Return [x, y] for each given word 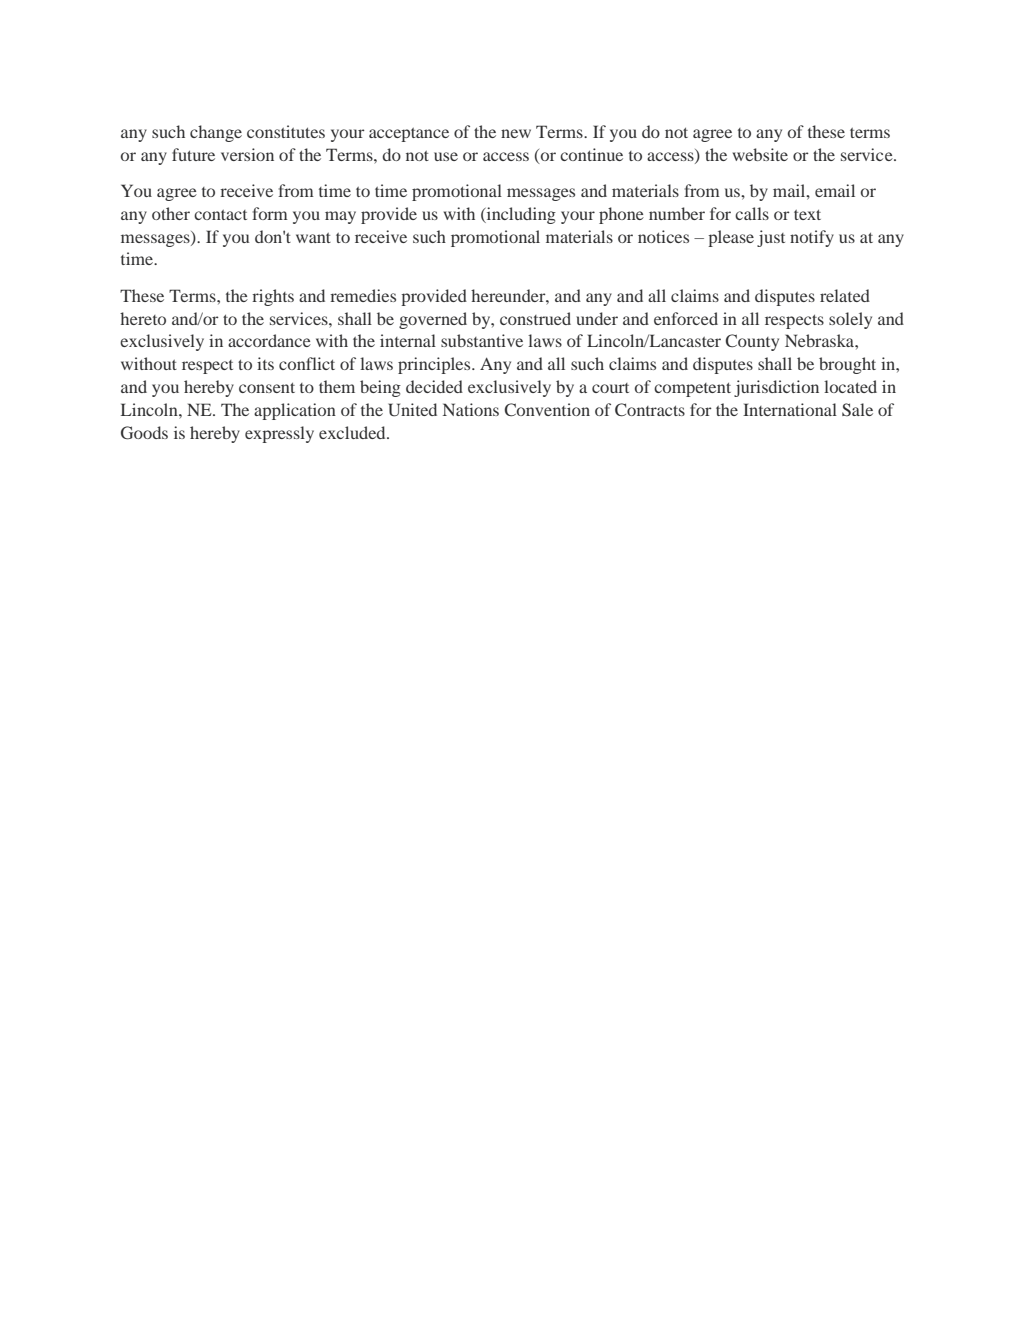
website [760, 154]
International [790, 409]
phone [621, 215]
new [516, 133]
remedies [363, 295]
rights [273, 297]
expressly [279, 434]
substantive [482, 340]
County [752, 342]
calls [752, 213]
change [216, 133]
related [845, 295]
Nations [471, 409]
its [265, 363]
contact [220, 215]
